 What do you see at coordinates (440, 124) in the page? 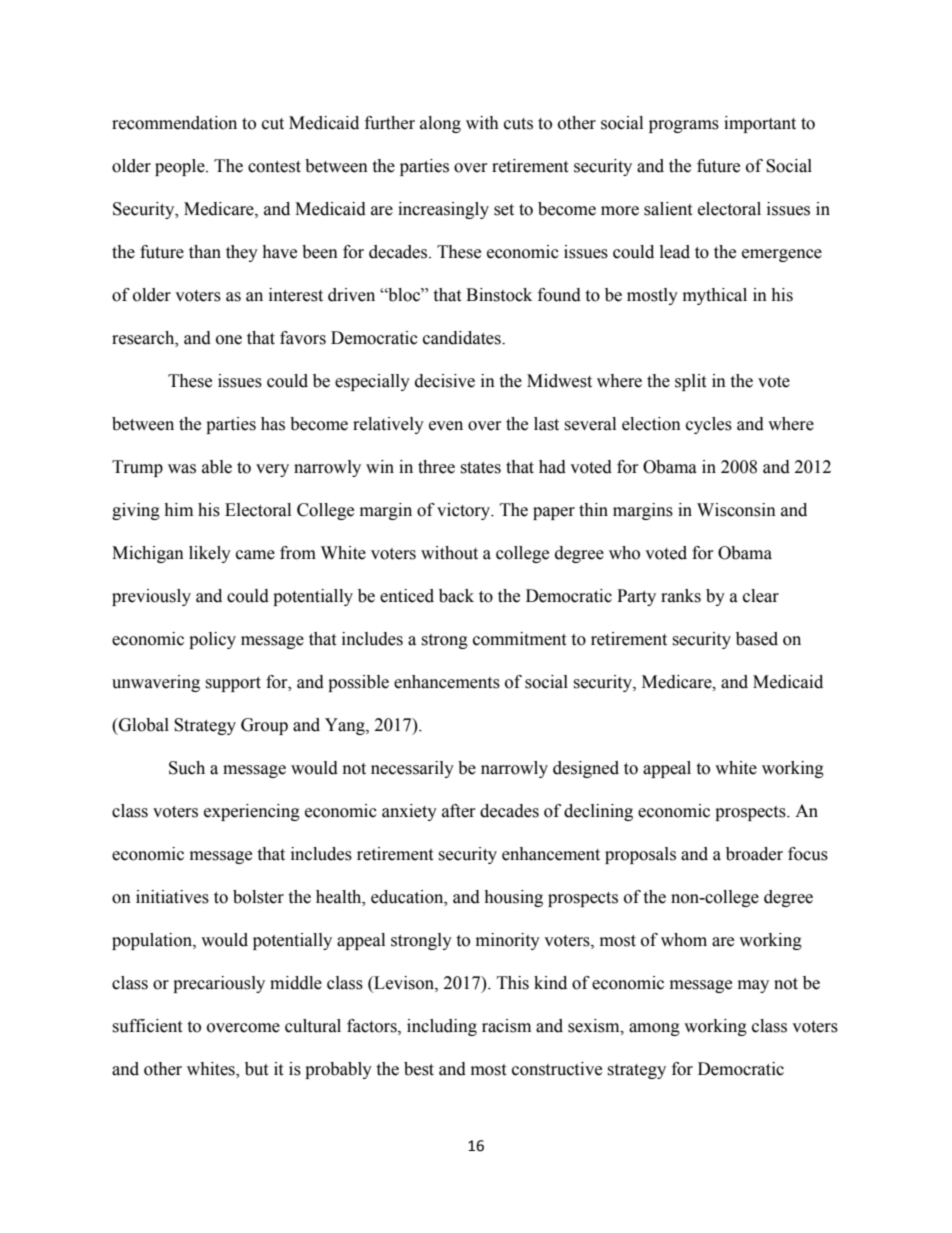
I see `along` at bounding box center [440, 124].
